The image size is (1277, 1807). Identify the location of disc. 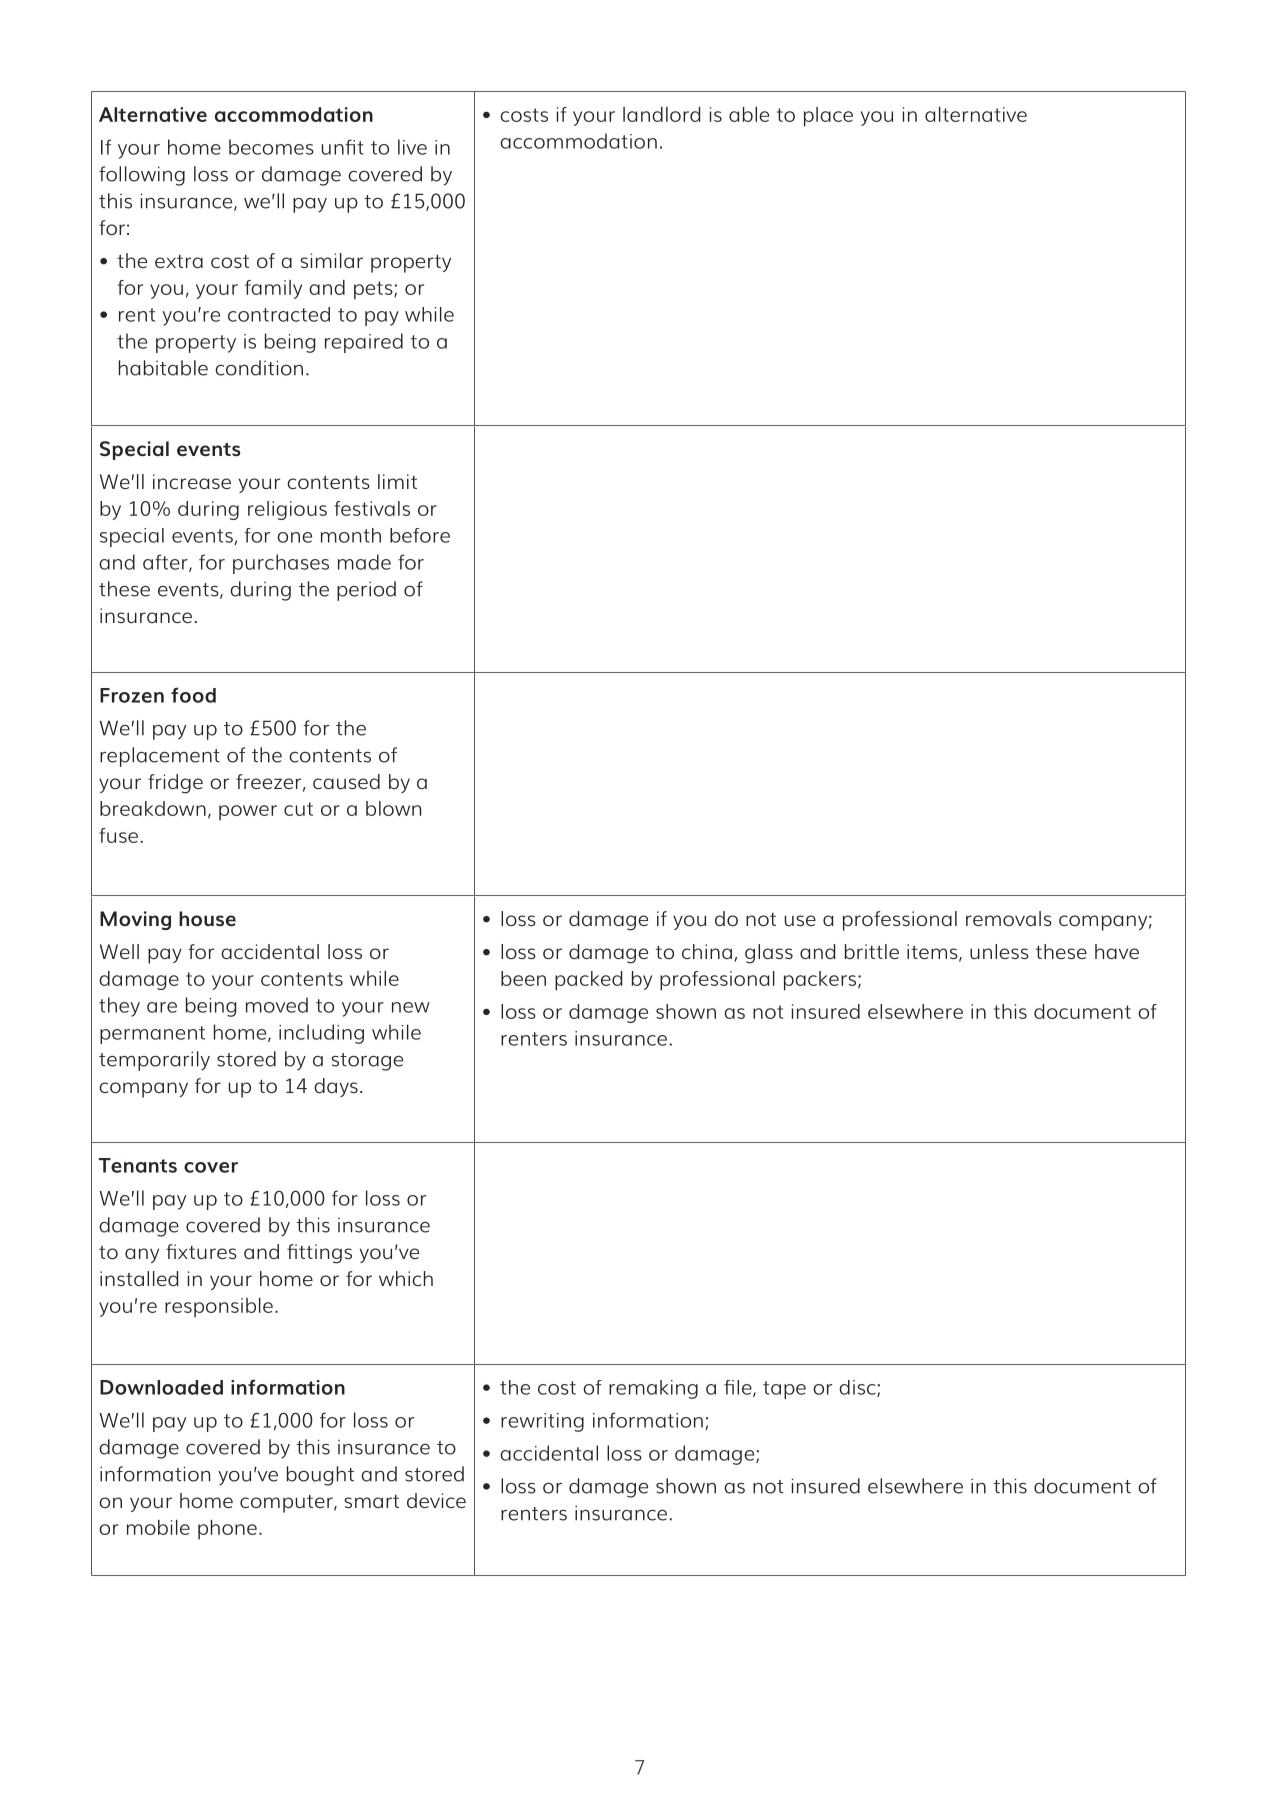
(858, 1388).
